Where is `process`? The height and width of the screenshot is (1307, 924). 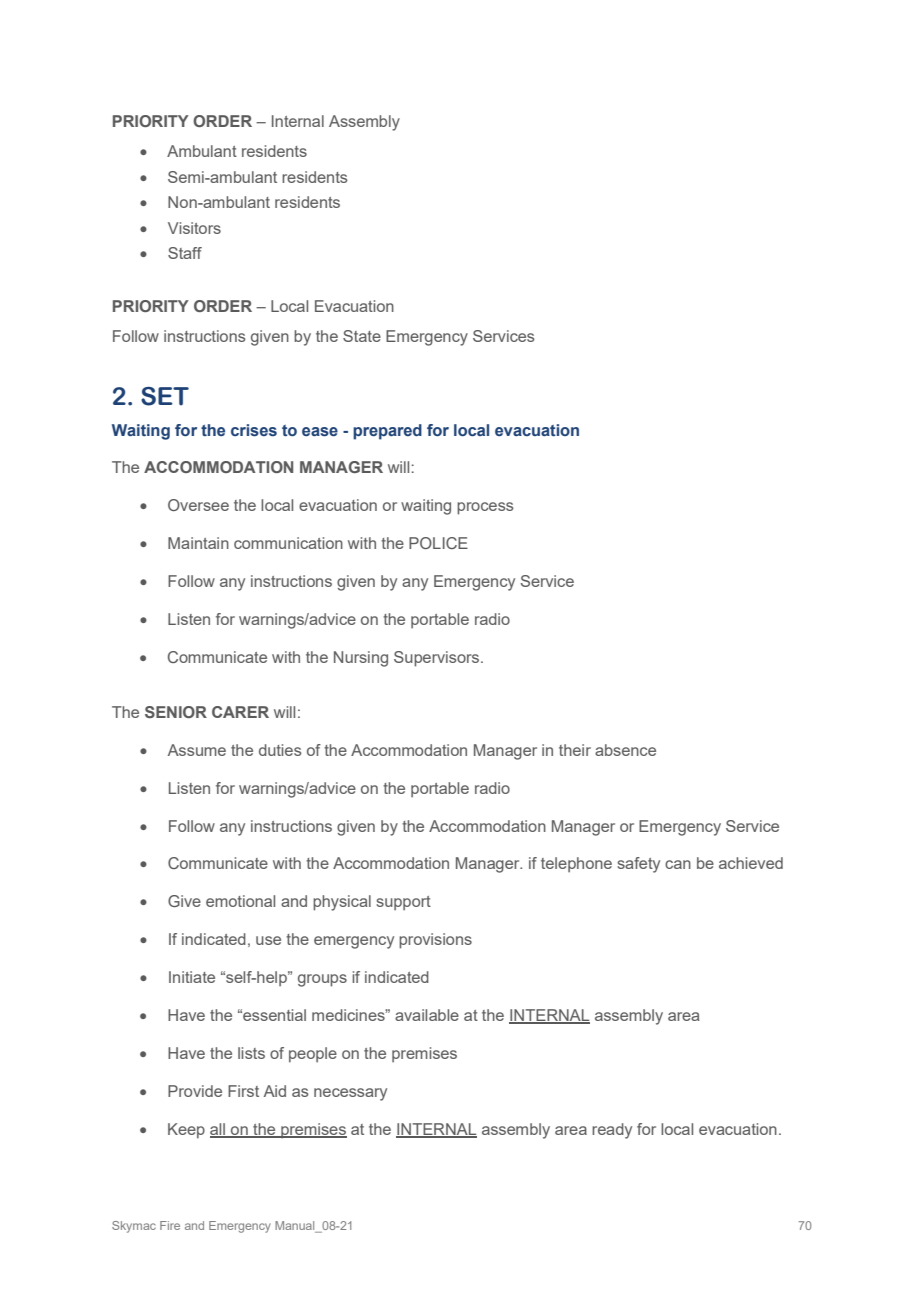 process is located at coordinates (485, 508).
